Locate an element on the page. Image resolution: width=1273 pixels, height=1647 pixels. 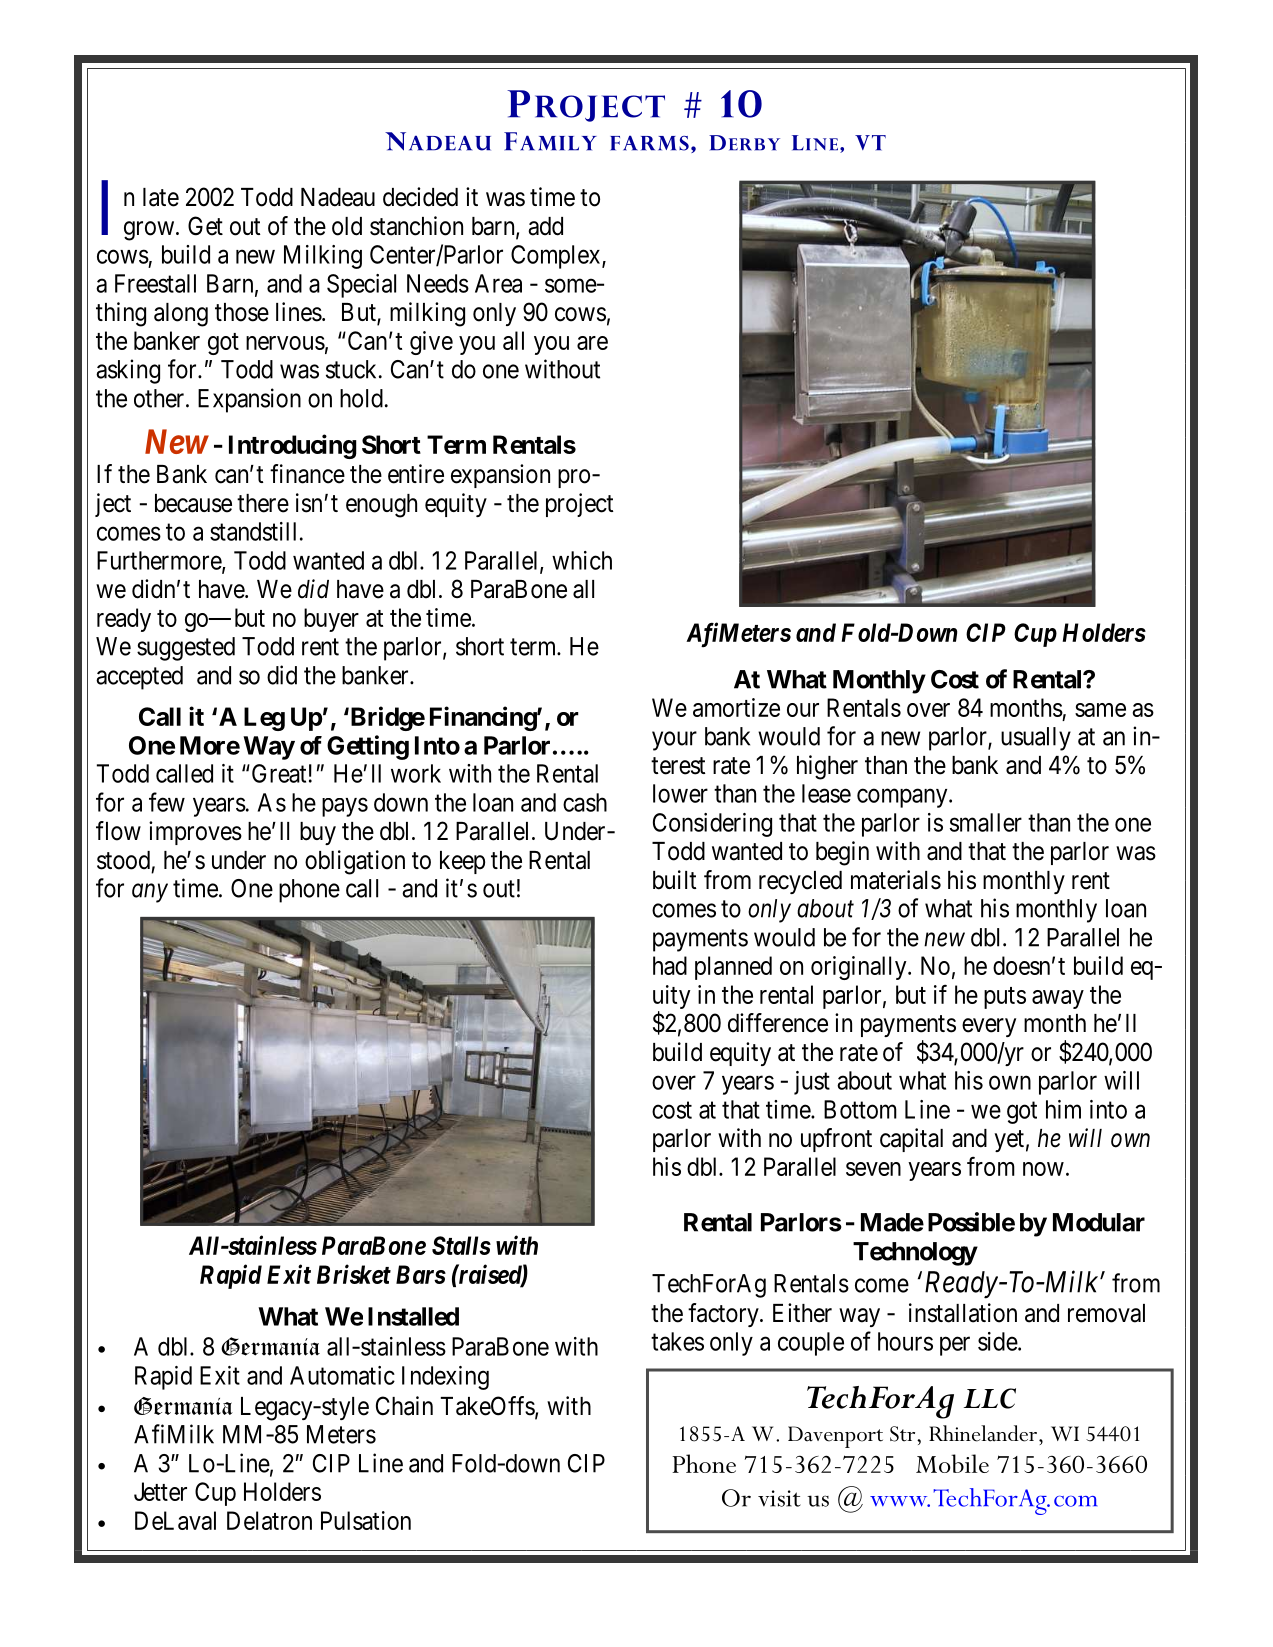
add is located at coordinates (545, 226).
